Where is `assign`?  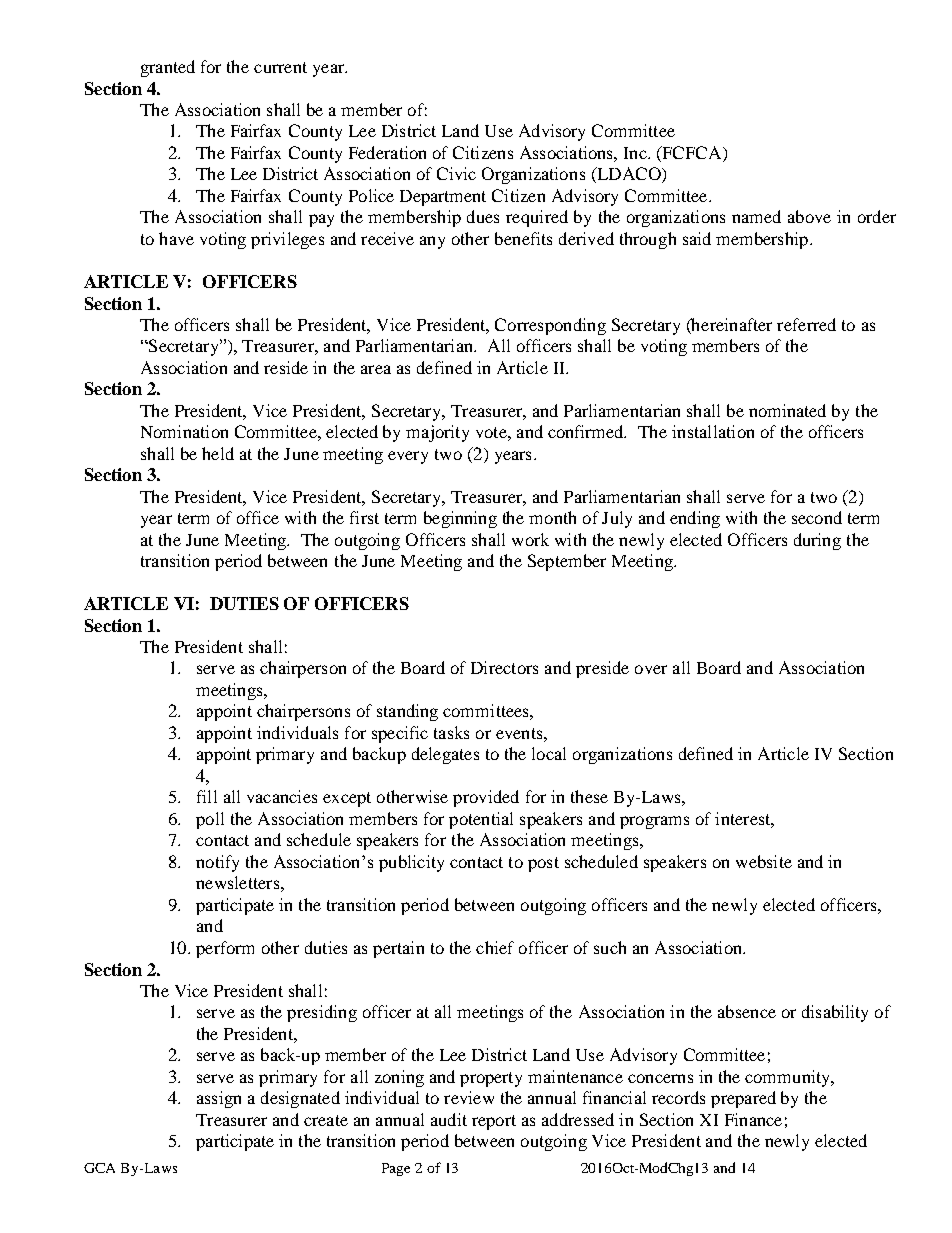 assign is located at coordinates (219, 1099).
